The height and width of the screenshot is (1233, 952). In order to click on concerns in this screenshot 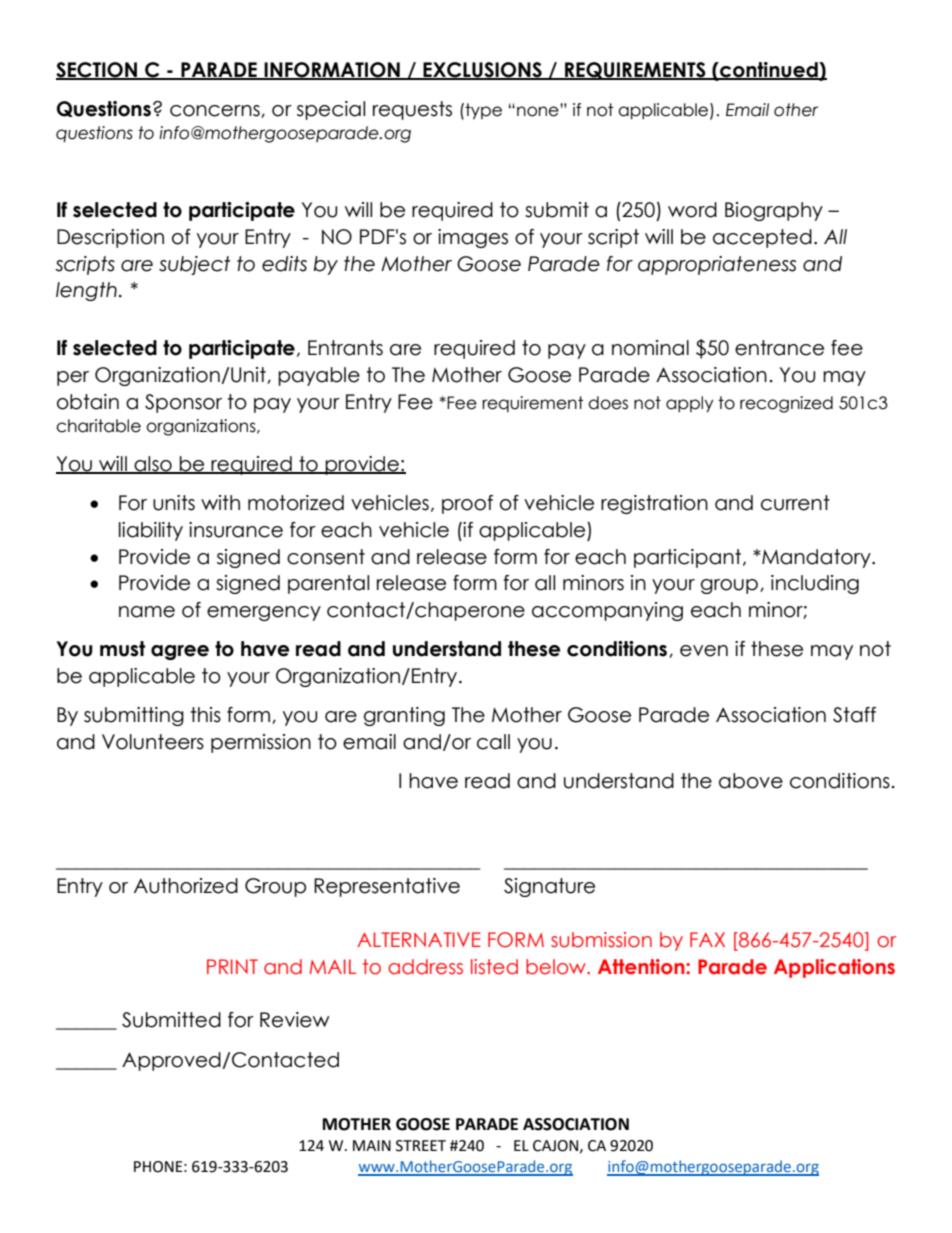, I will do `click(216, 111)`.
